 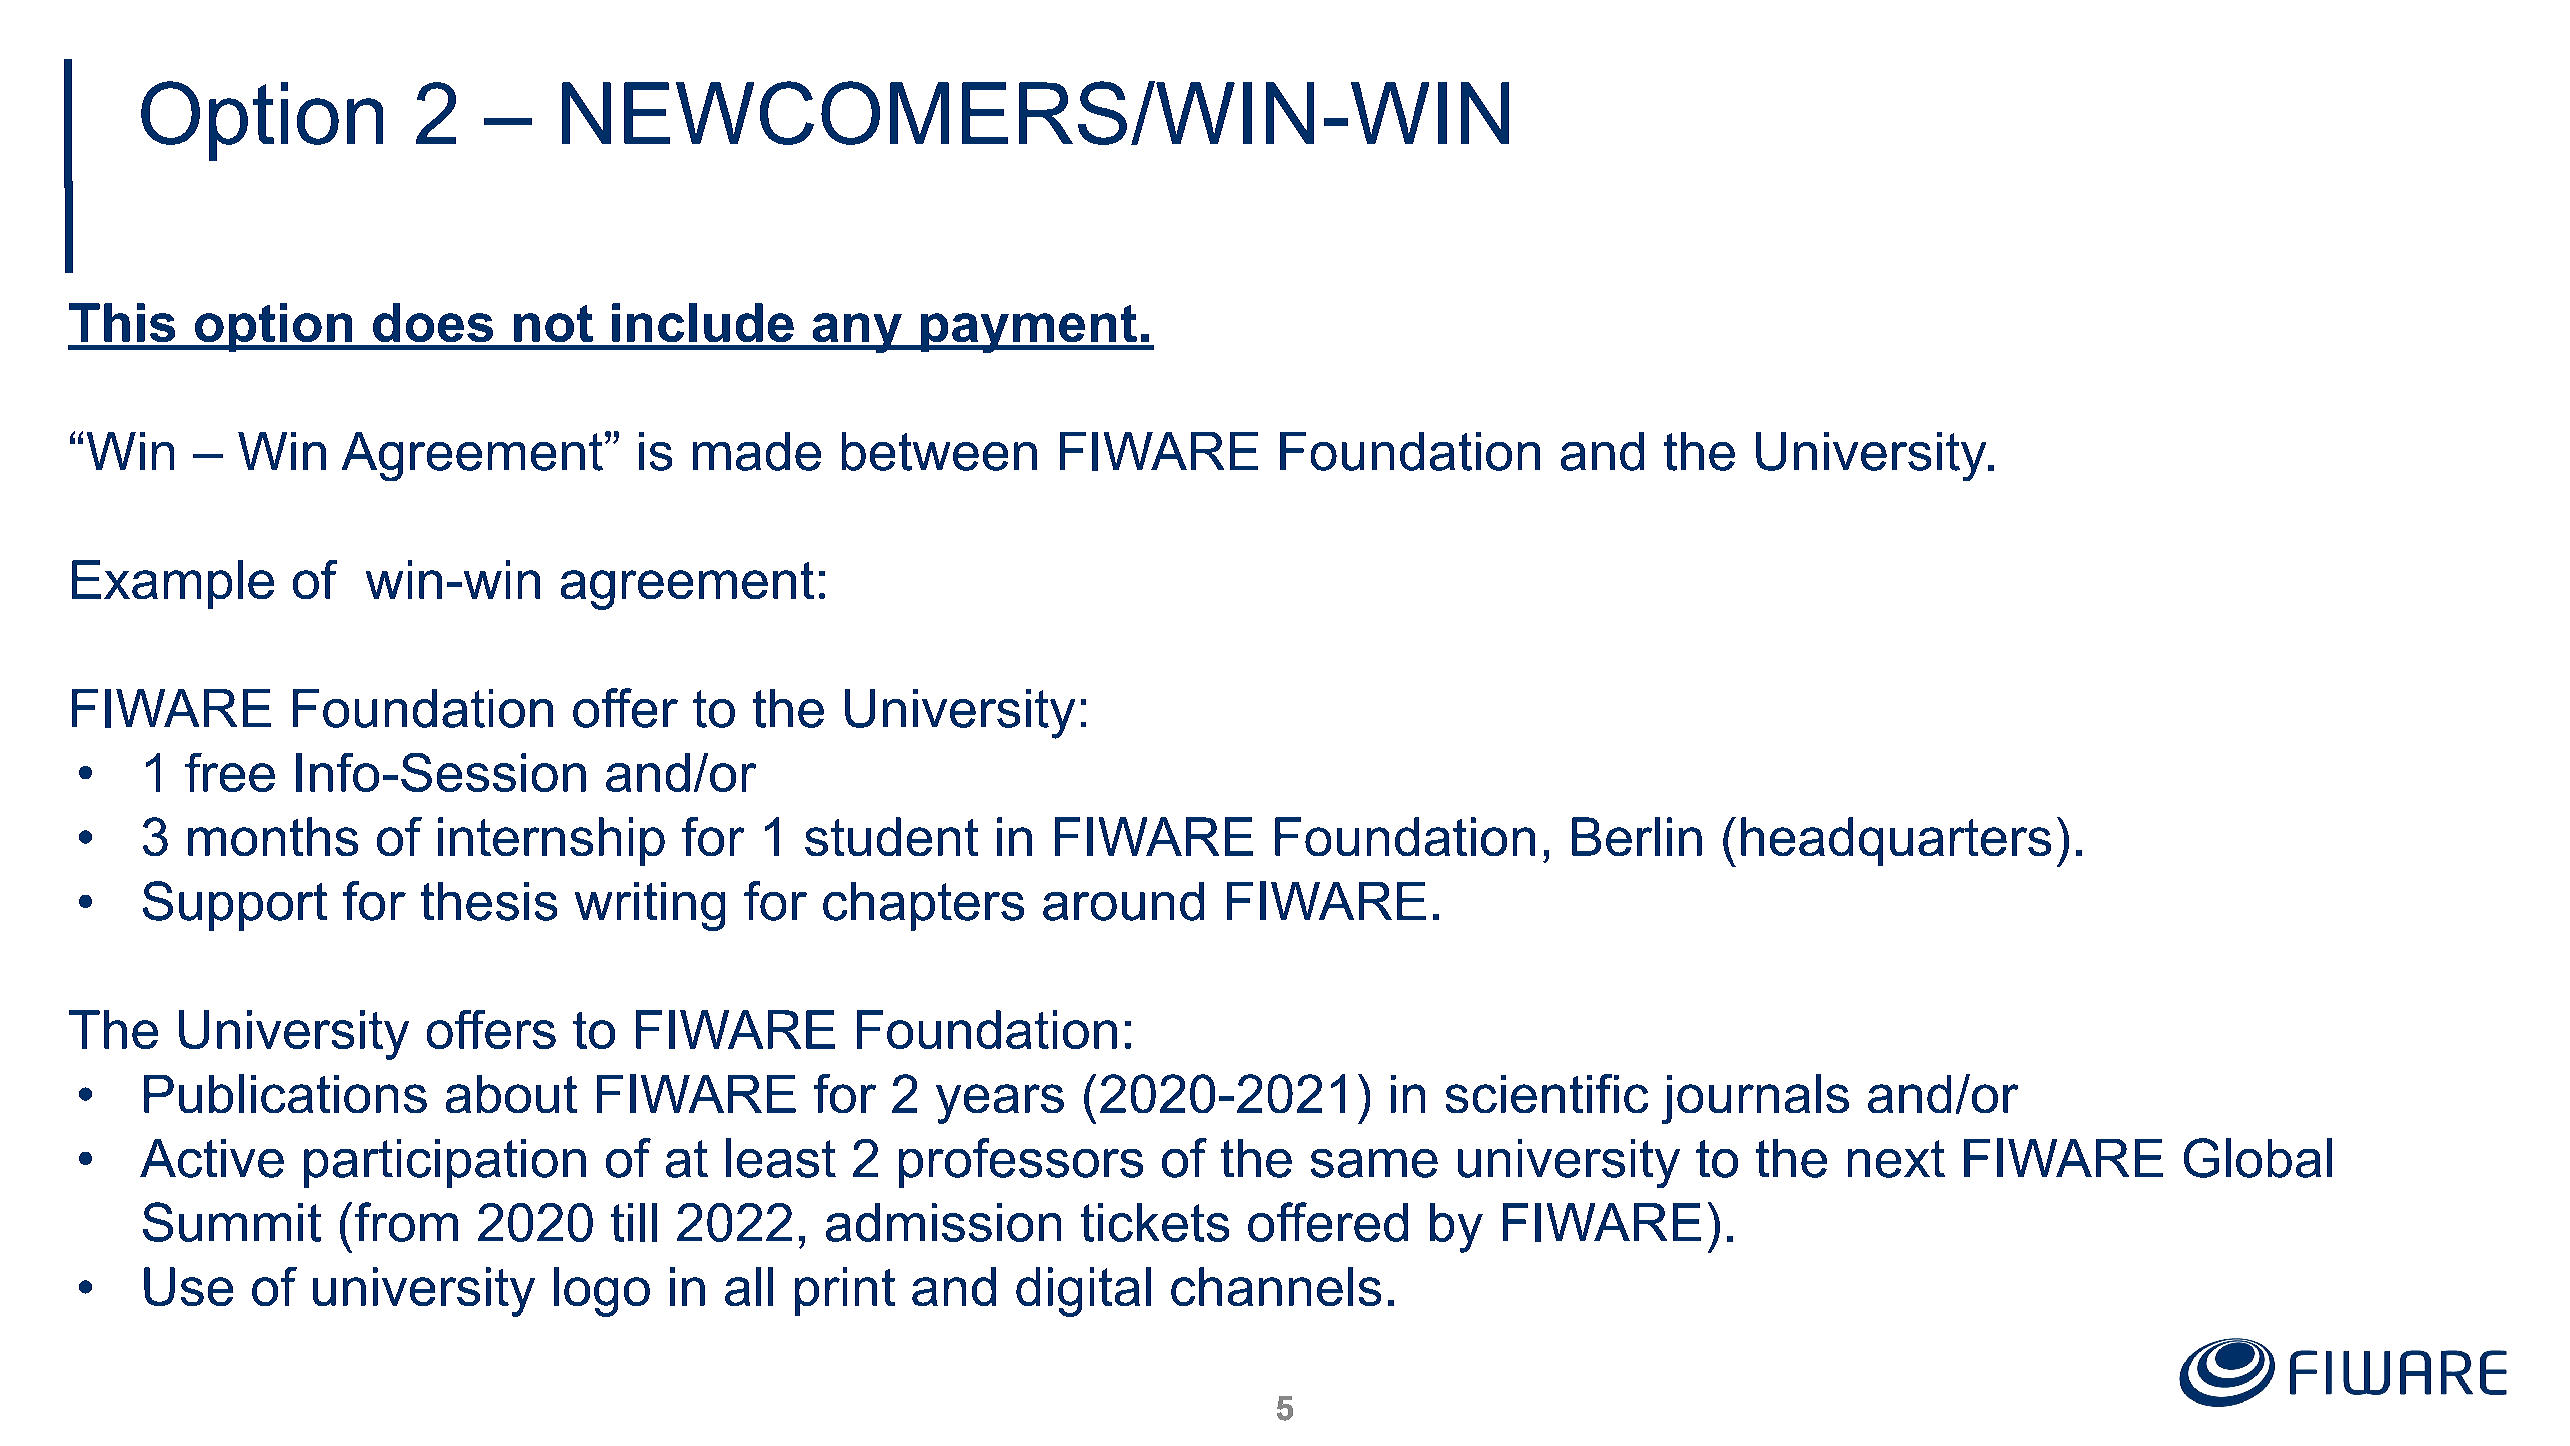 I want to click on about, so click(x=511, y=1094).
